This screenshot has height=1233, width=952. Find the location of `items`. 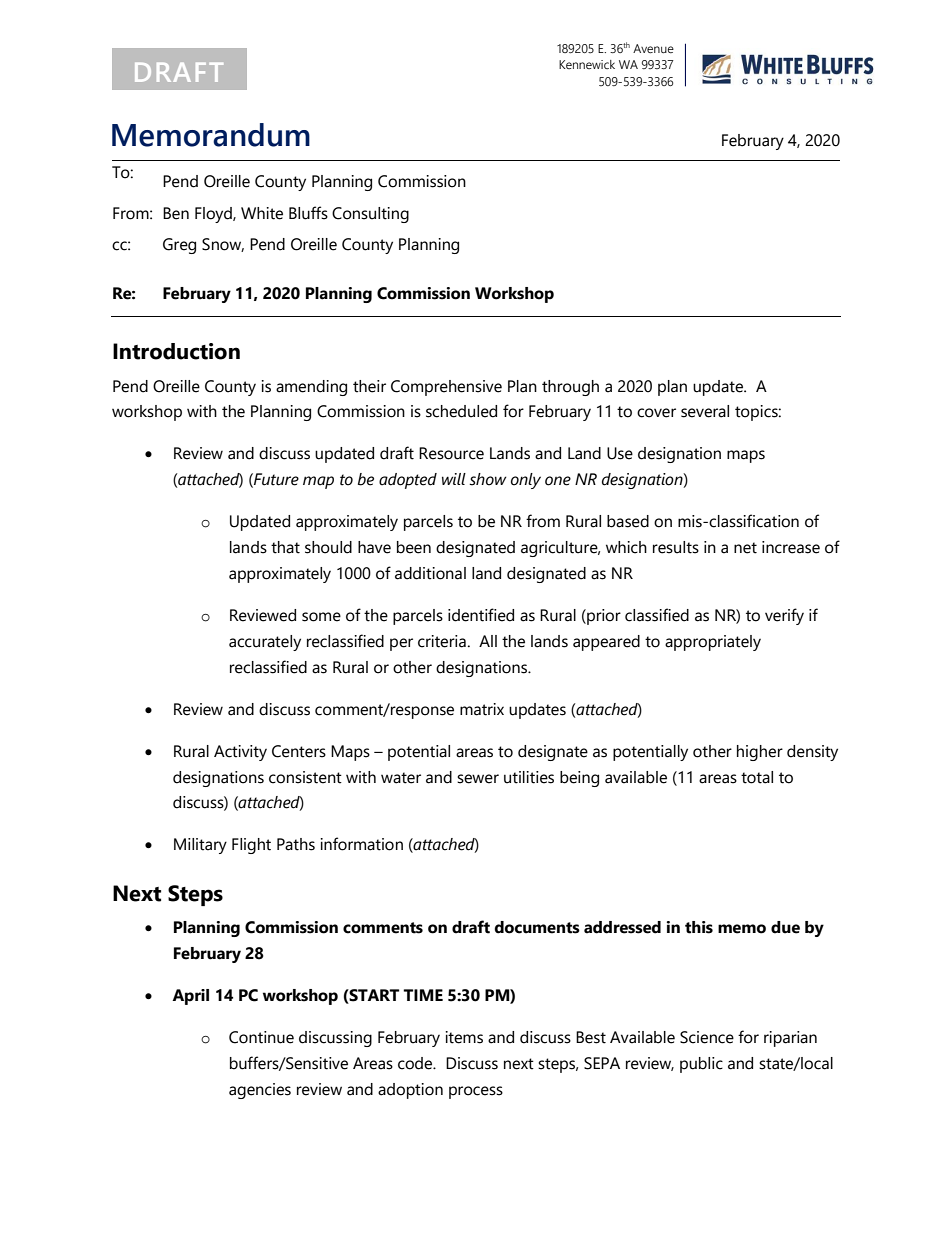

items is located at coordinates (464, 1037).
